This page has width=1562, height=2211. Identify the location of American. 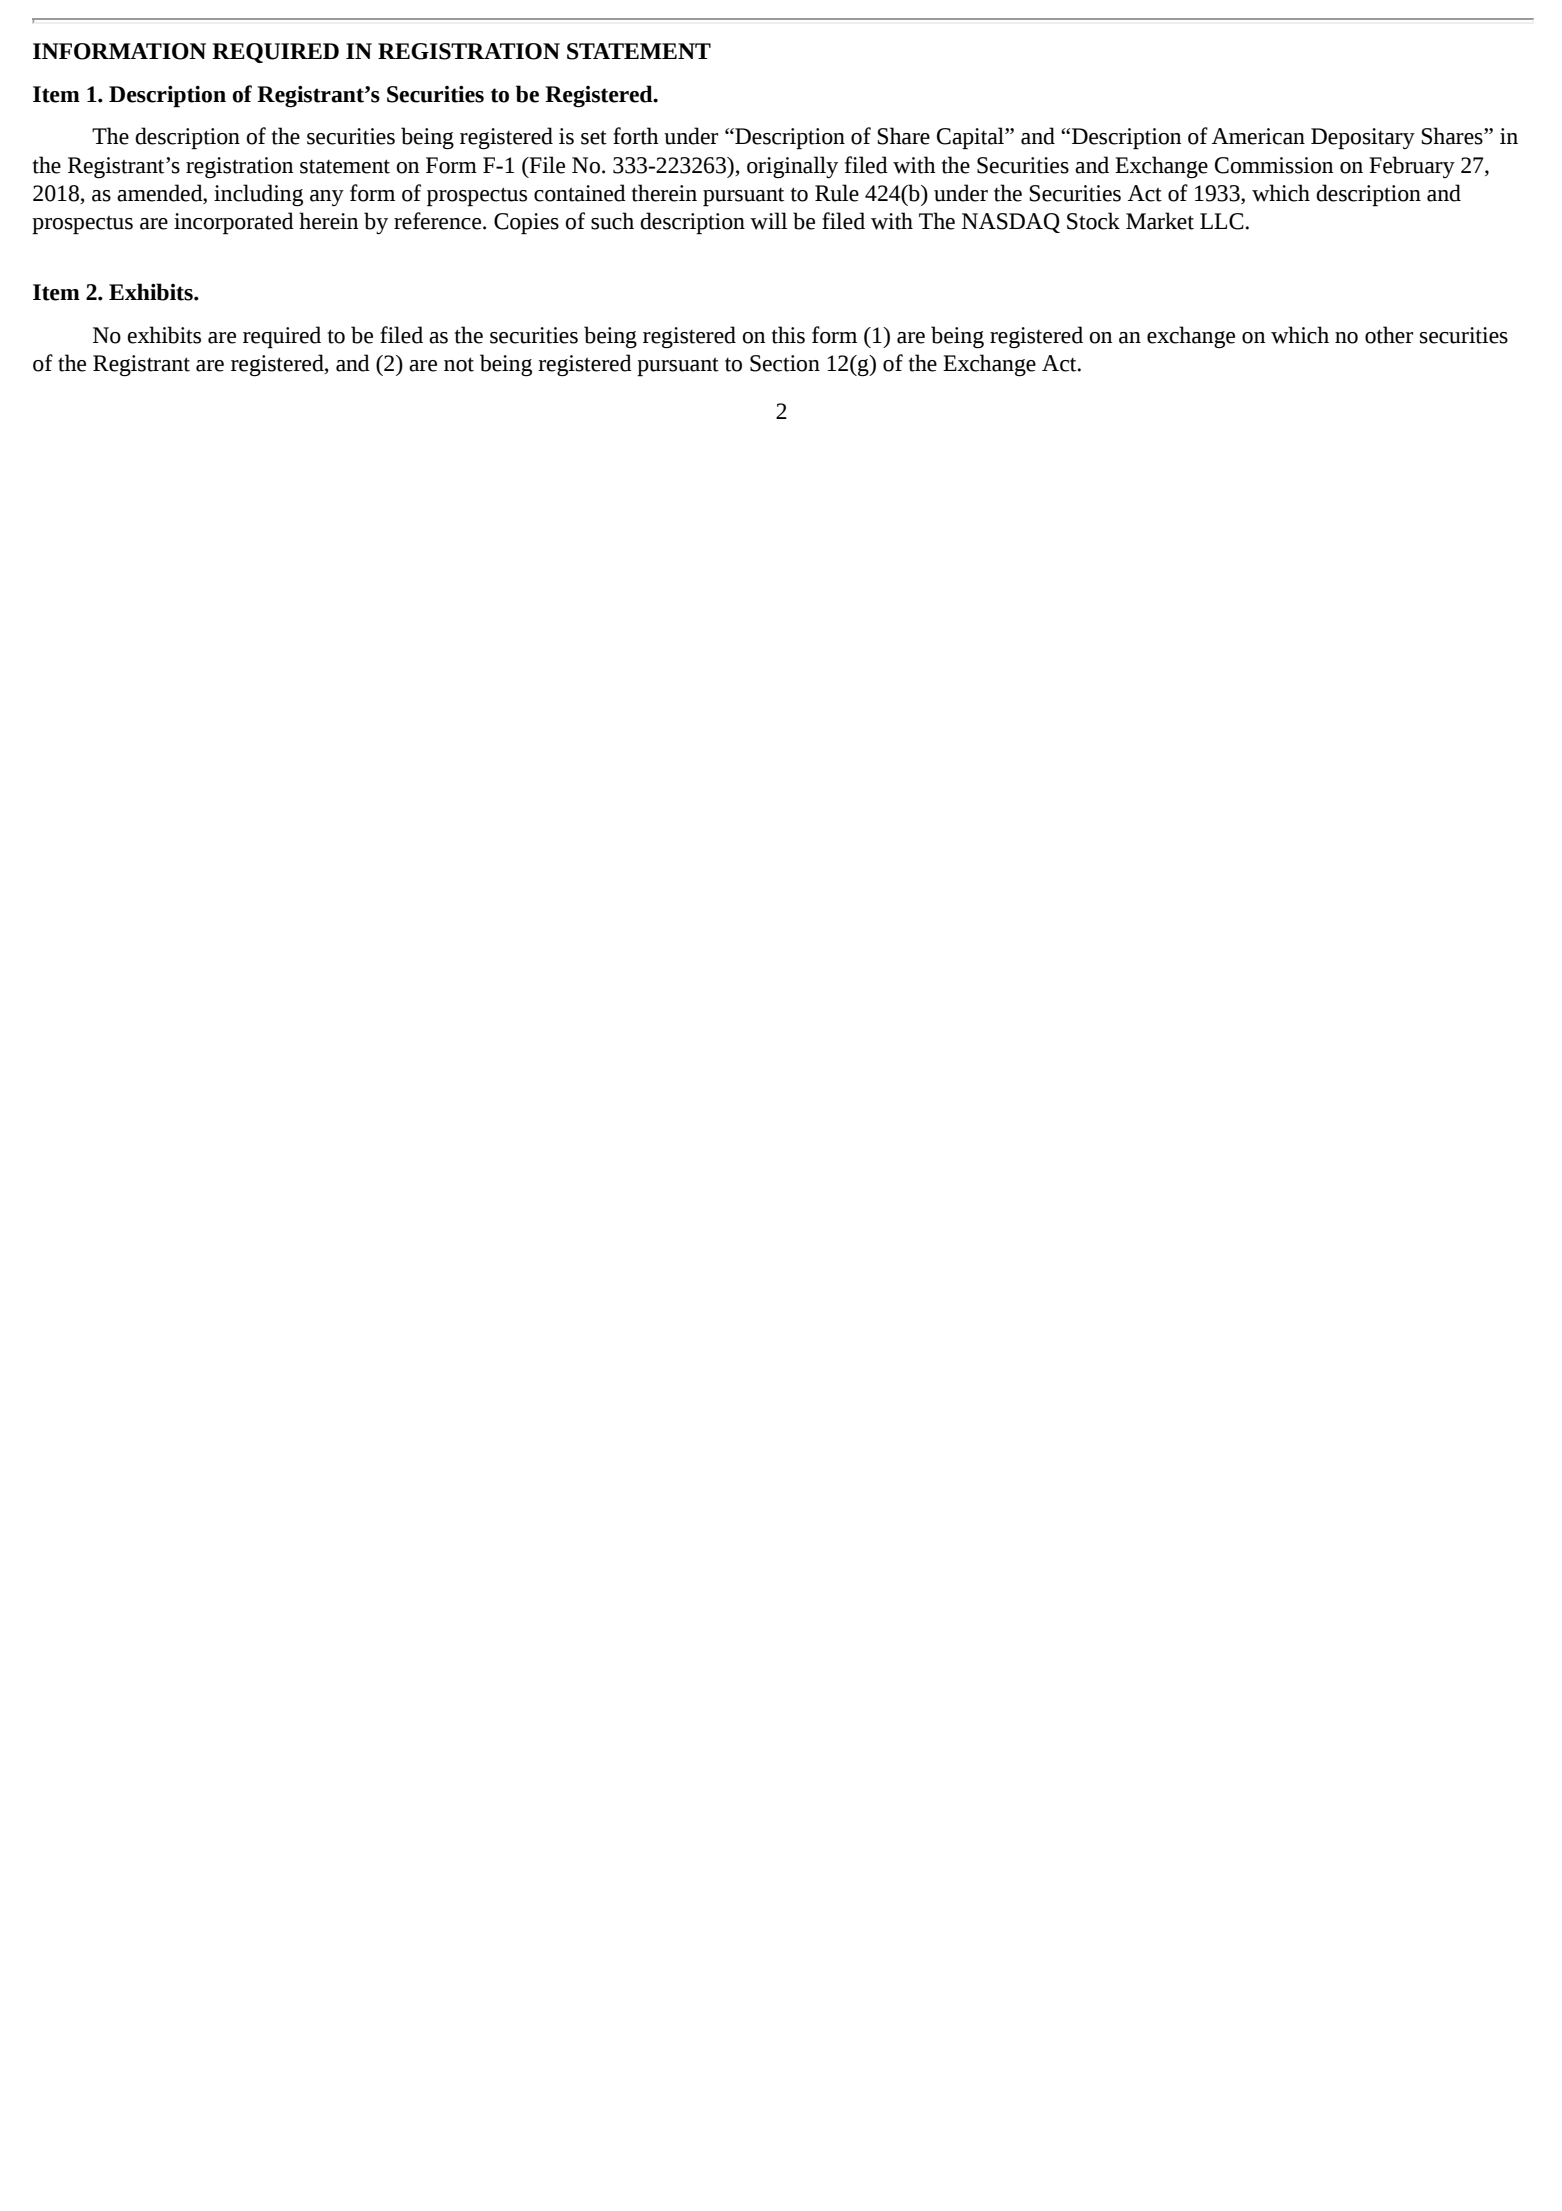
(1258, 136).
